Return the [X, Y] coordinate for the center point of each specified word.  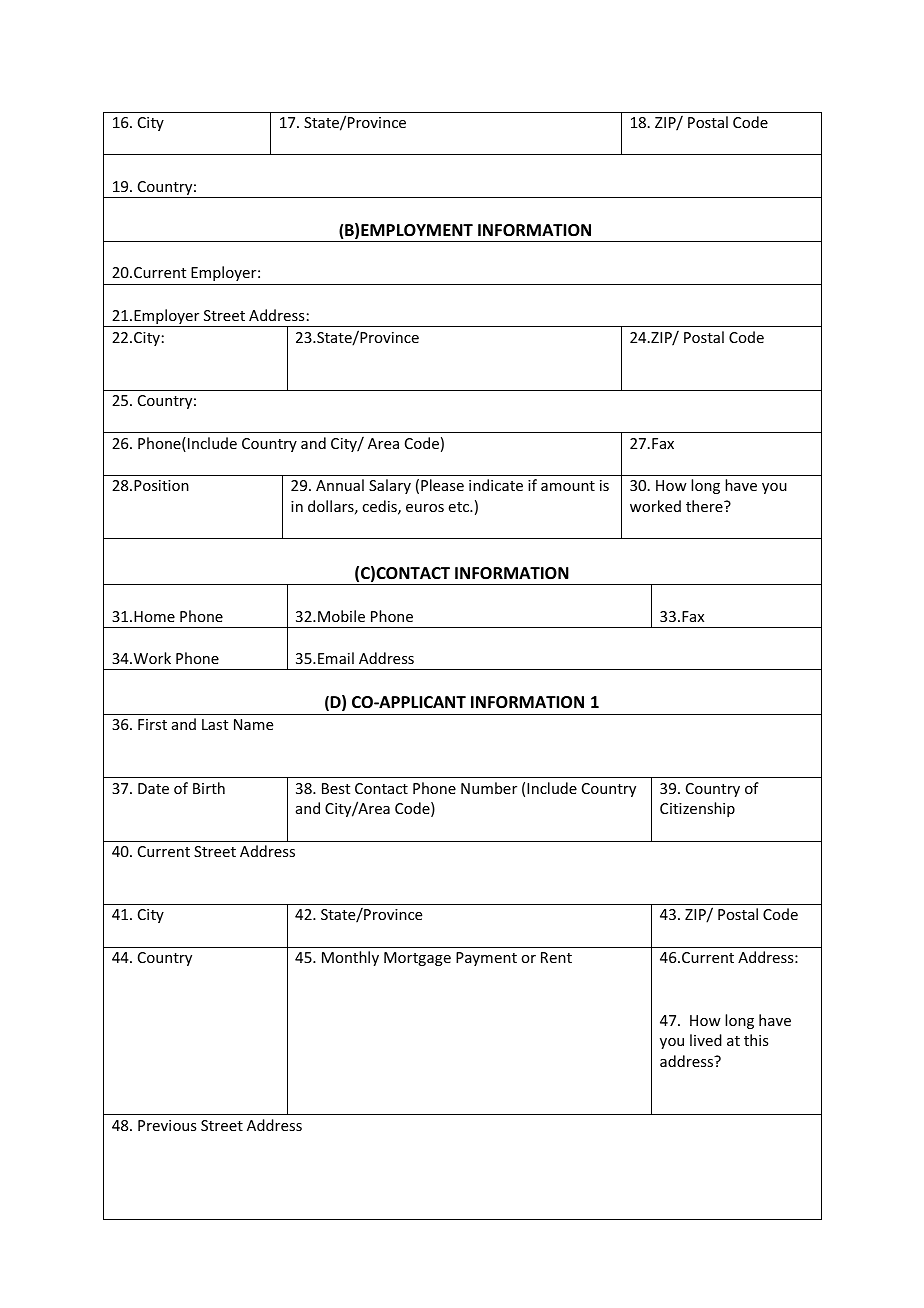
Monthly [350, 958]
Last [215, 724]
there [705, 506]
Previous [167, 1125]
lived [706, 1040]
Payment [486, 959]
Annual [340, 485]
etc [460, 507]
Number [489, 788]
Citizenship [697, 809]
